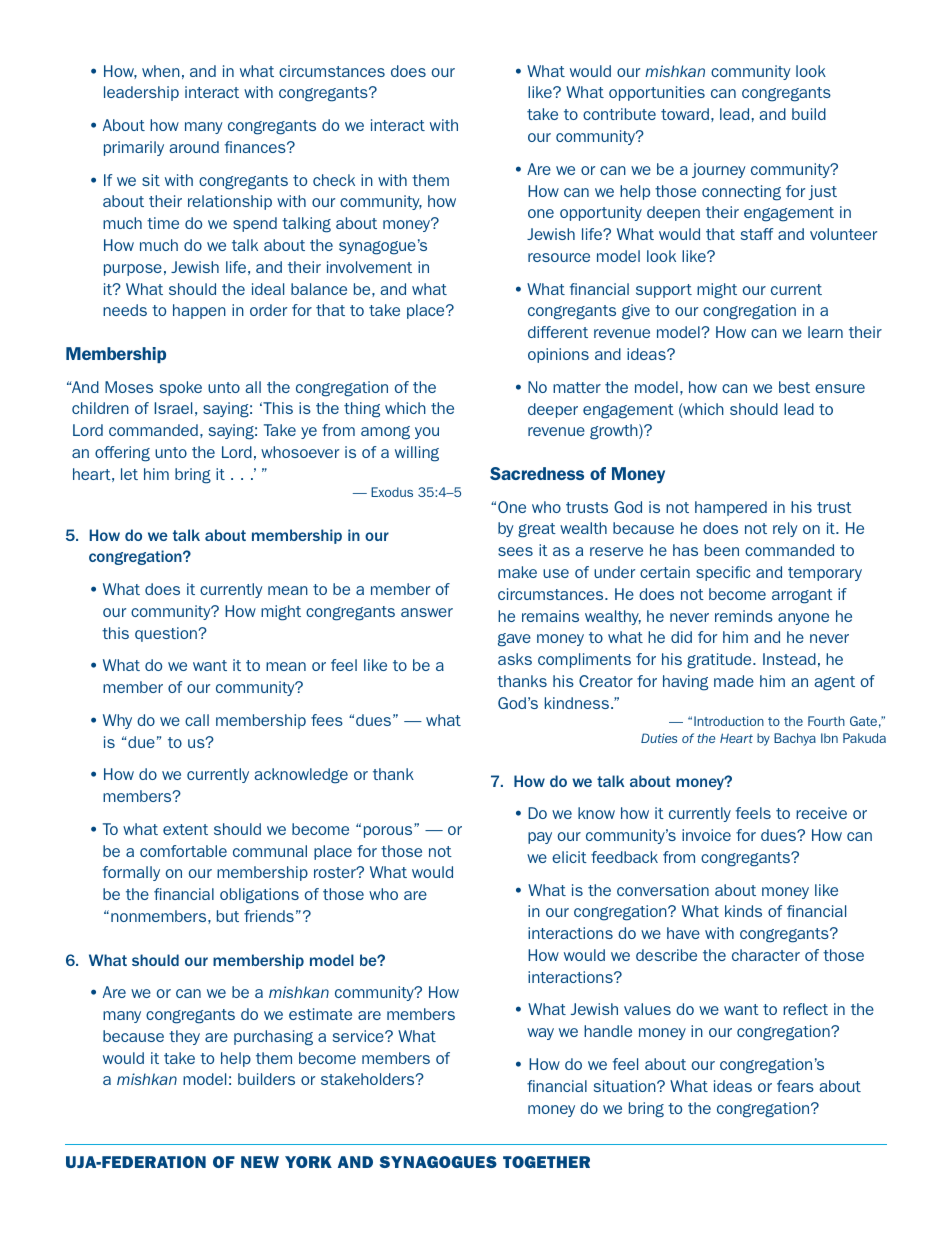  Describe the element at coordinates (619, 114) in the screenshot. I see `contribute` at that location.
